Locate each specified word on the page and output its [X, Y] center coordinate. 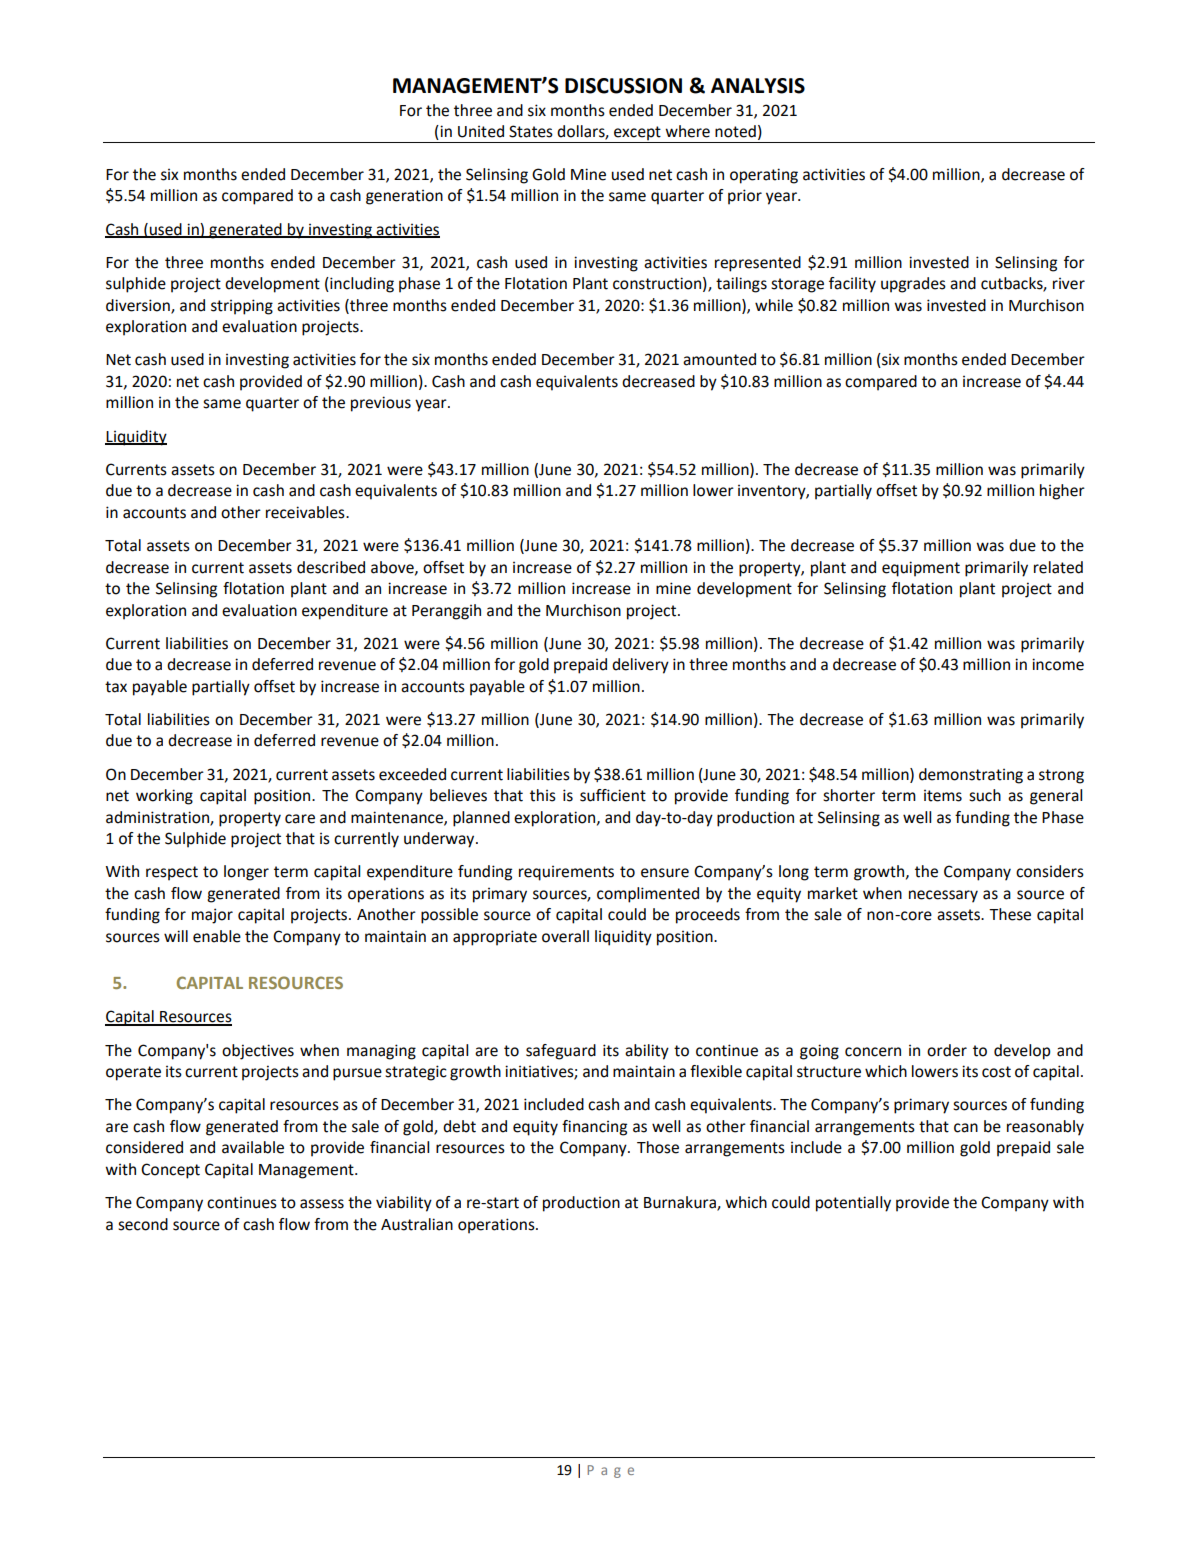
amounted [719, 359]
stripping [242, 307]
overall [565, 936]
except [637, 134]
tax [116, 687]
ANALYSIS [758, 86]
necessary [943, 896]
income [1058, 664]
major [212, 916]
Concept [170, 1171]
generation [404, 197]
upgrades [913, 285]
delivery [640, 666]
